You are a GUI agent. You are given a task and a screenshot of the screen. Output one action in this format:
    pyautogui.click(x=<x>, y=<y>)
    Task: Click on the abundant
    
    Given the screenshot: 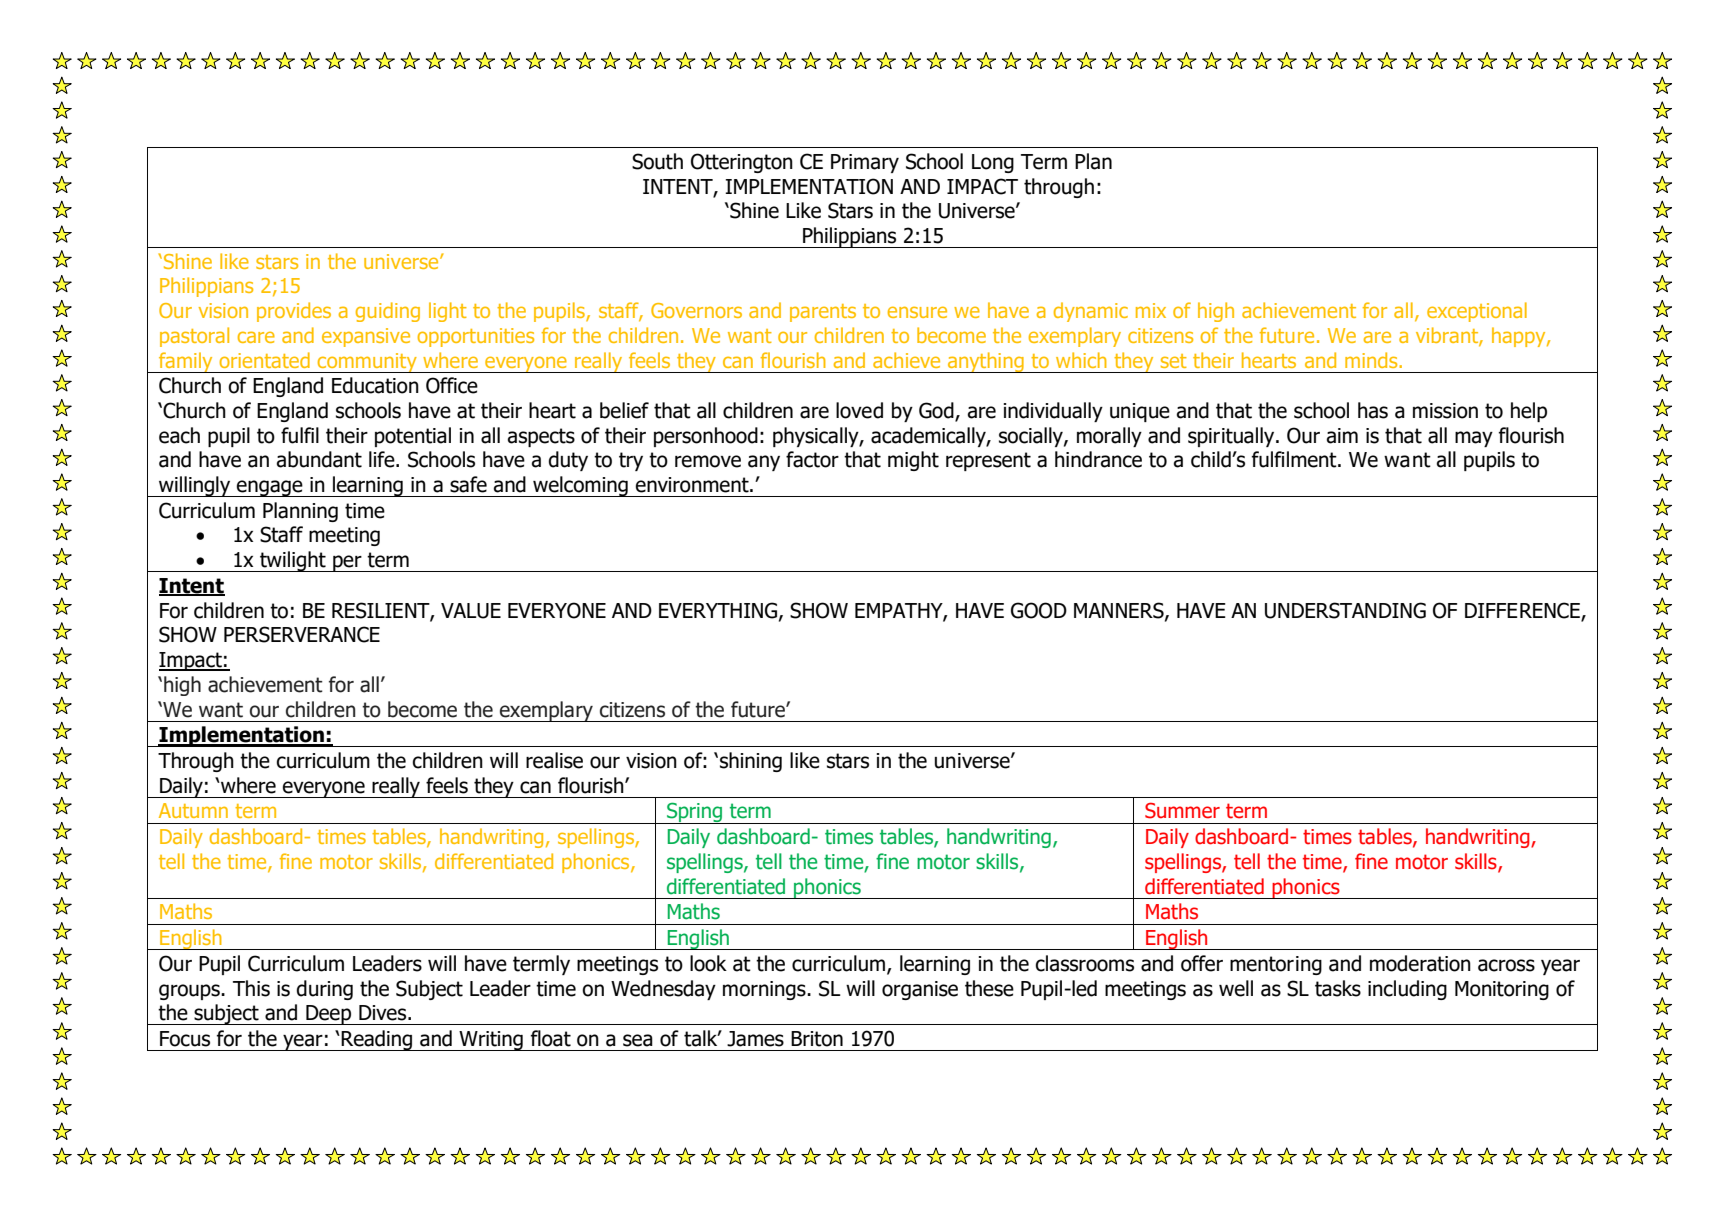 What is the action you would take?
    pyautogui.click(x=319, y=459)
